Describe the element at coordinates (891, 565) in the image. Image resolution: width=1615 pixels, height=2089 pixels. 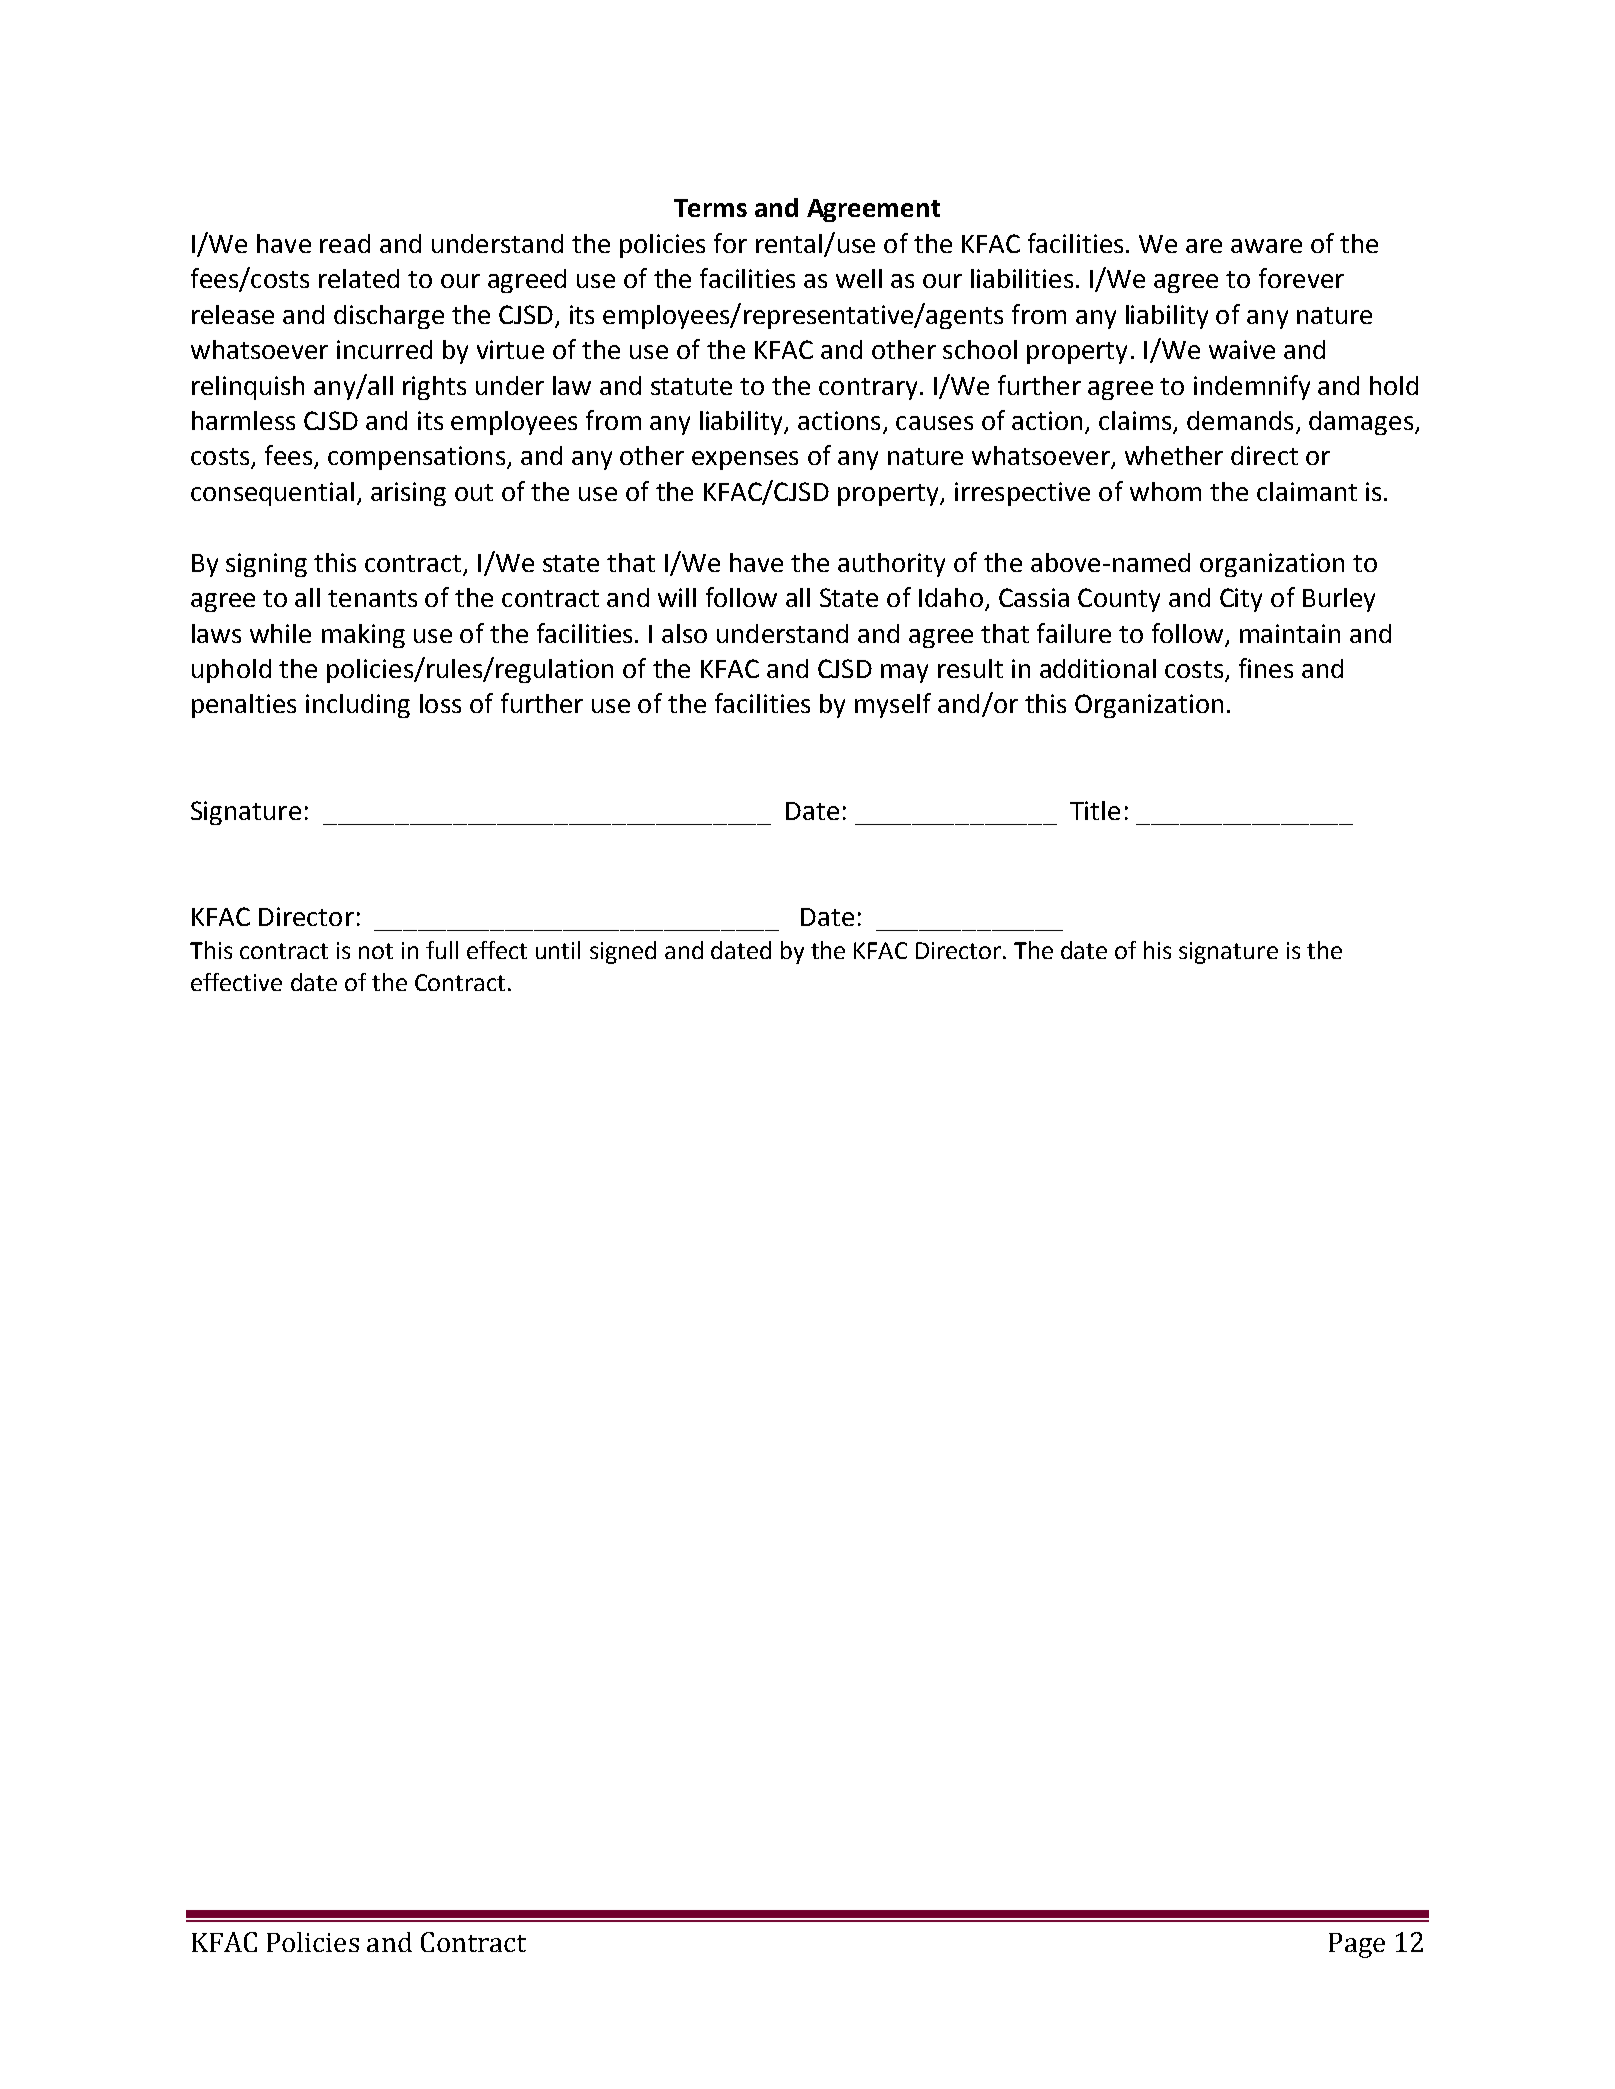
I see `authority` at that location.
